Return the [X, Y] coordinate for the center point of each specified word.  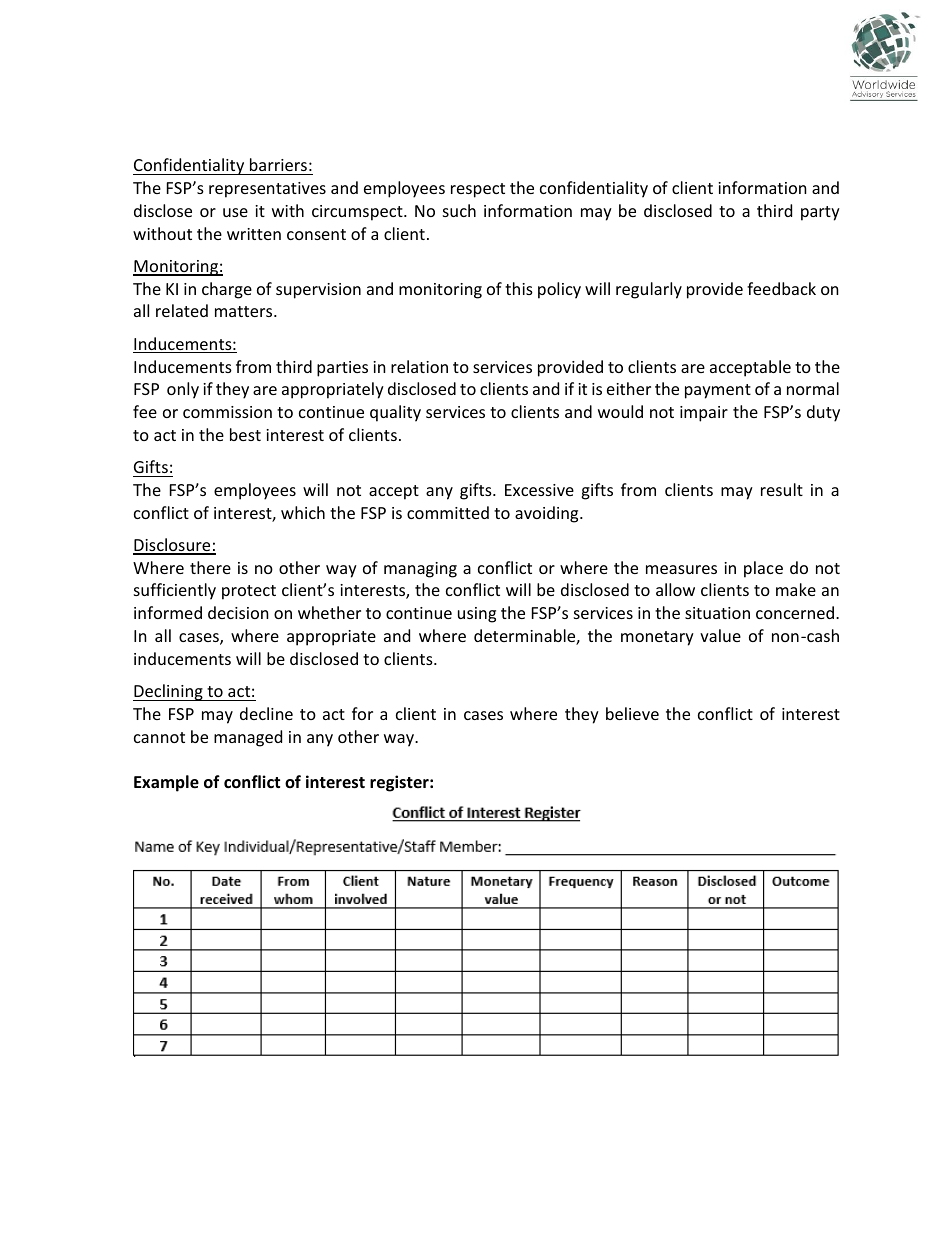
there [210, 567]
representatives [267, 190]
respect [478, 190]
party [820, 213]
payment [718, 391]
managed [248, 738]
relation [419, 366]
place [763, 569]
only [183, 390]
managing [420, 570]
